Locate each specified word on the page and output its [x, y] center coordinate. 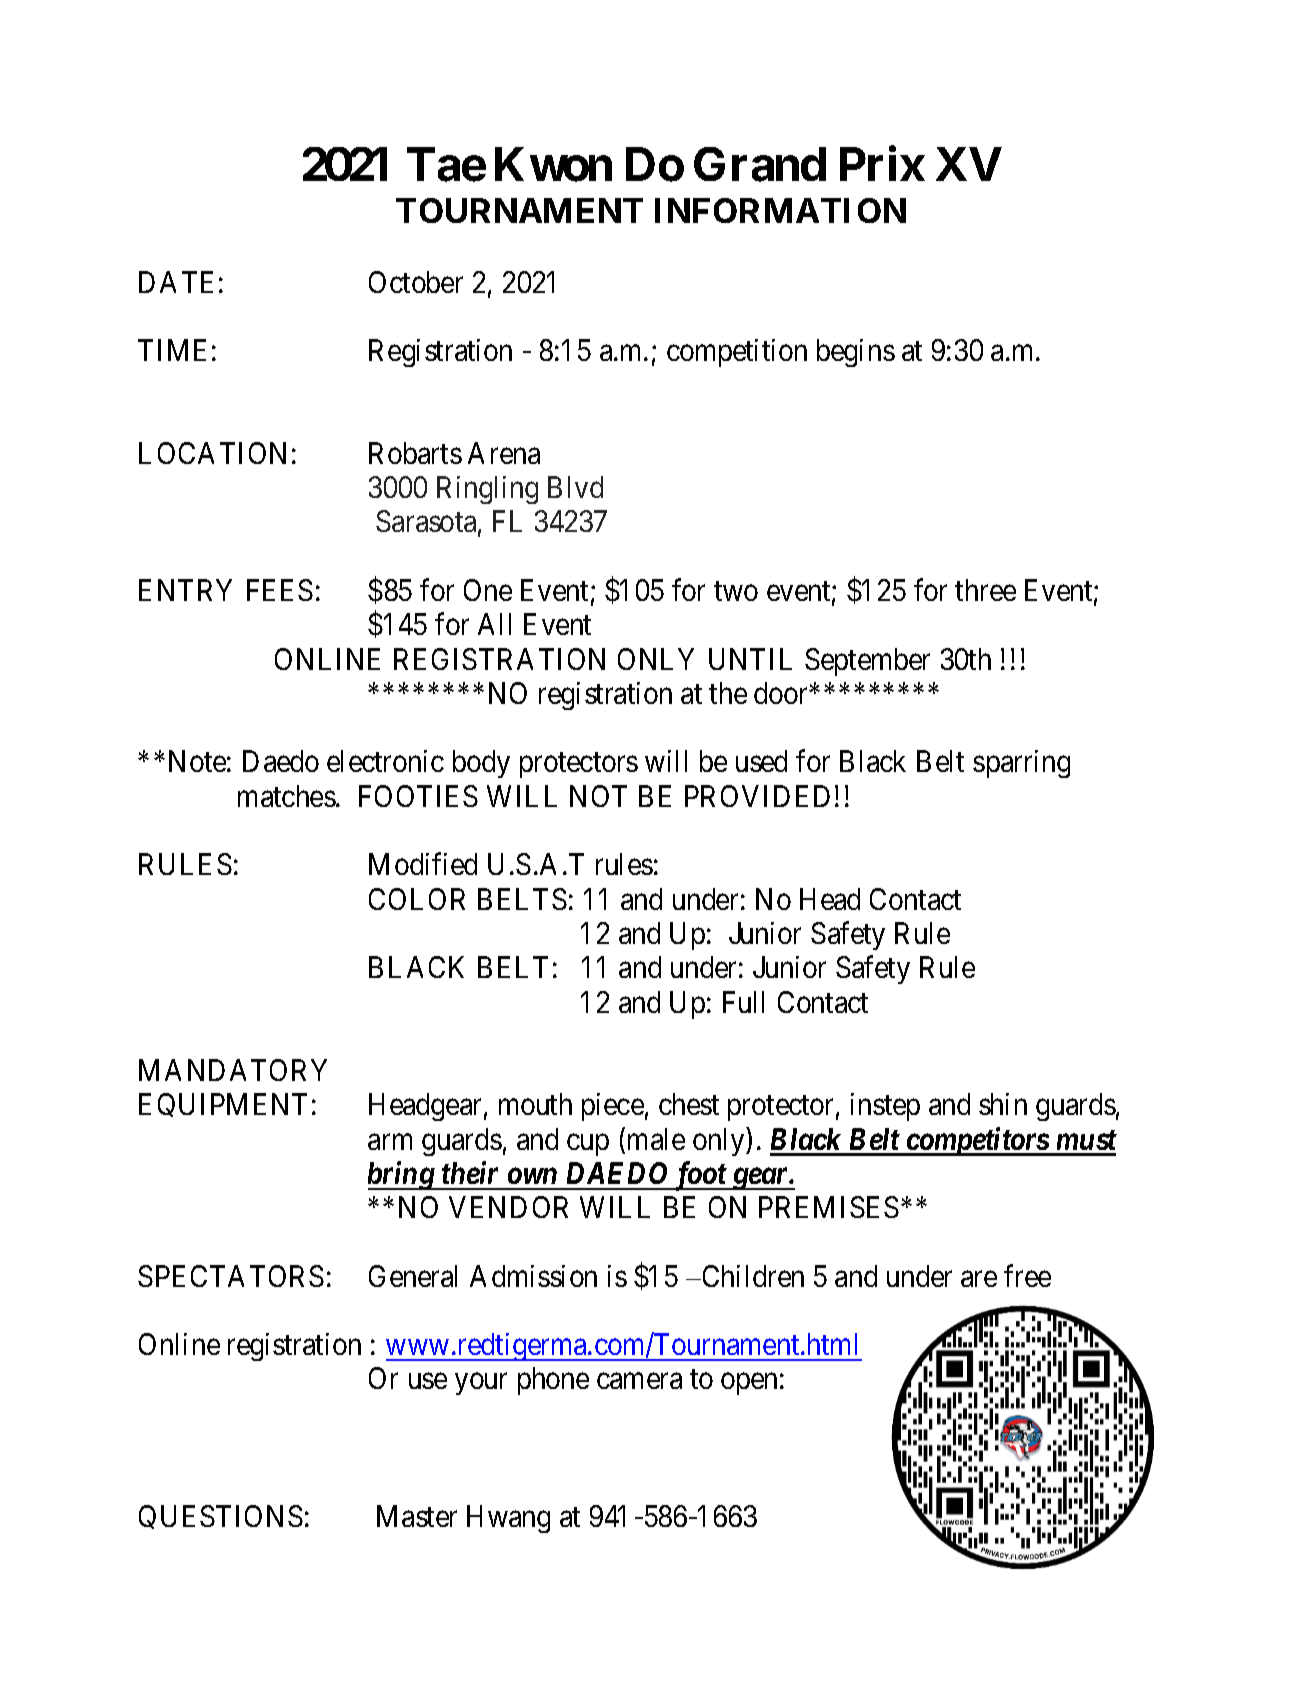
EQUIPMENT [223, 1105]
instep [885, 1107]
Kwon [553, 165]
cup [588, 1145]
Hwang [508, 1519]
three [985, 590]
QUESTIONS [221, 1517]
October [416, 282]
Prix [882, 164]
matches [287, 796]
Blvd [575, 487]
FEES [280, 590]
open [749, 1384]
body [481, 764]
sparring [1021, 764]
